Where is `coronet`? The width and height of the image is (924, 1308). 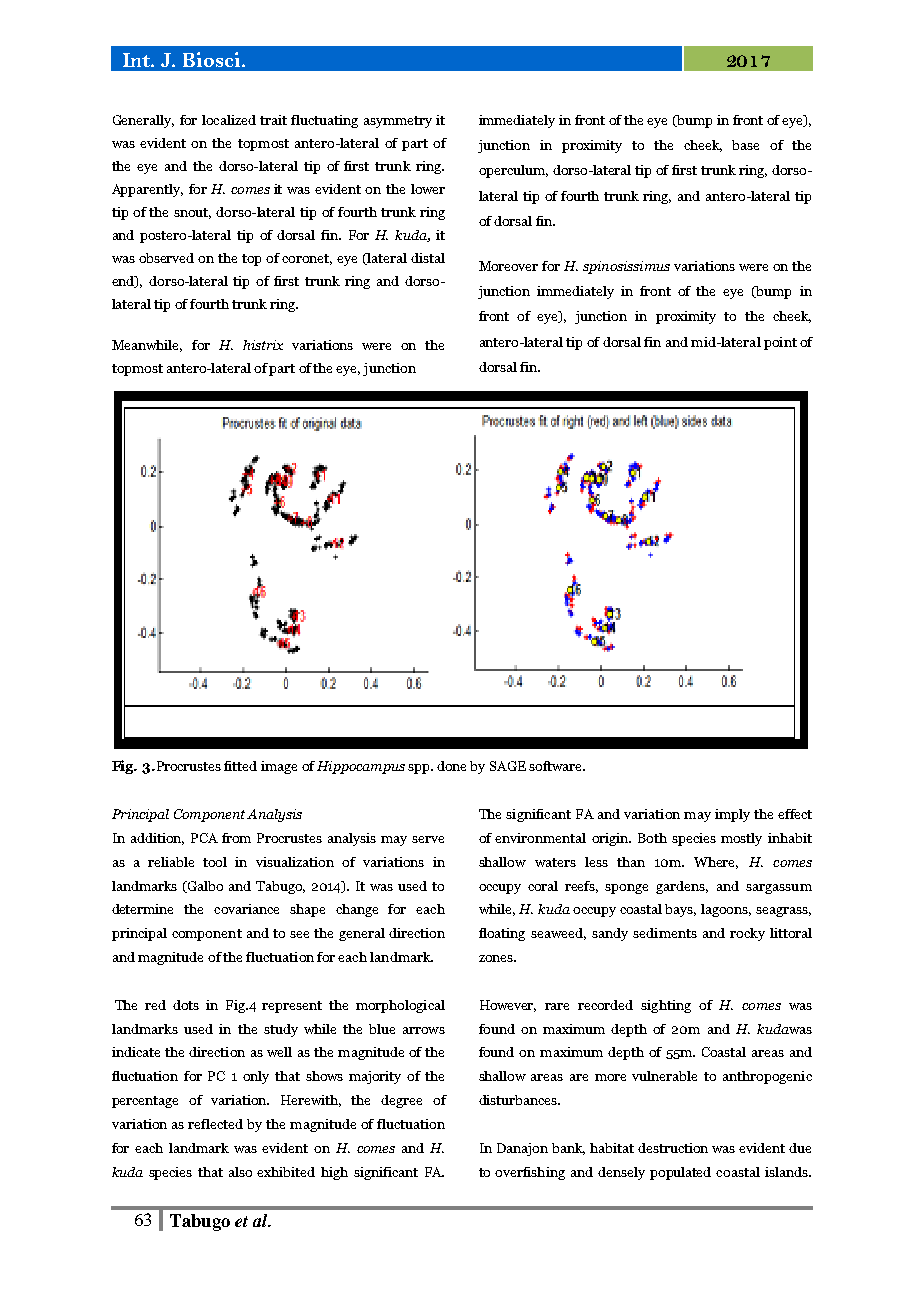
coronet is located at coordinates (307, 259).
